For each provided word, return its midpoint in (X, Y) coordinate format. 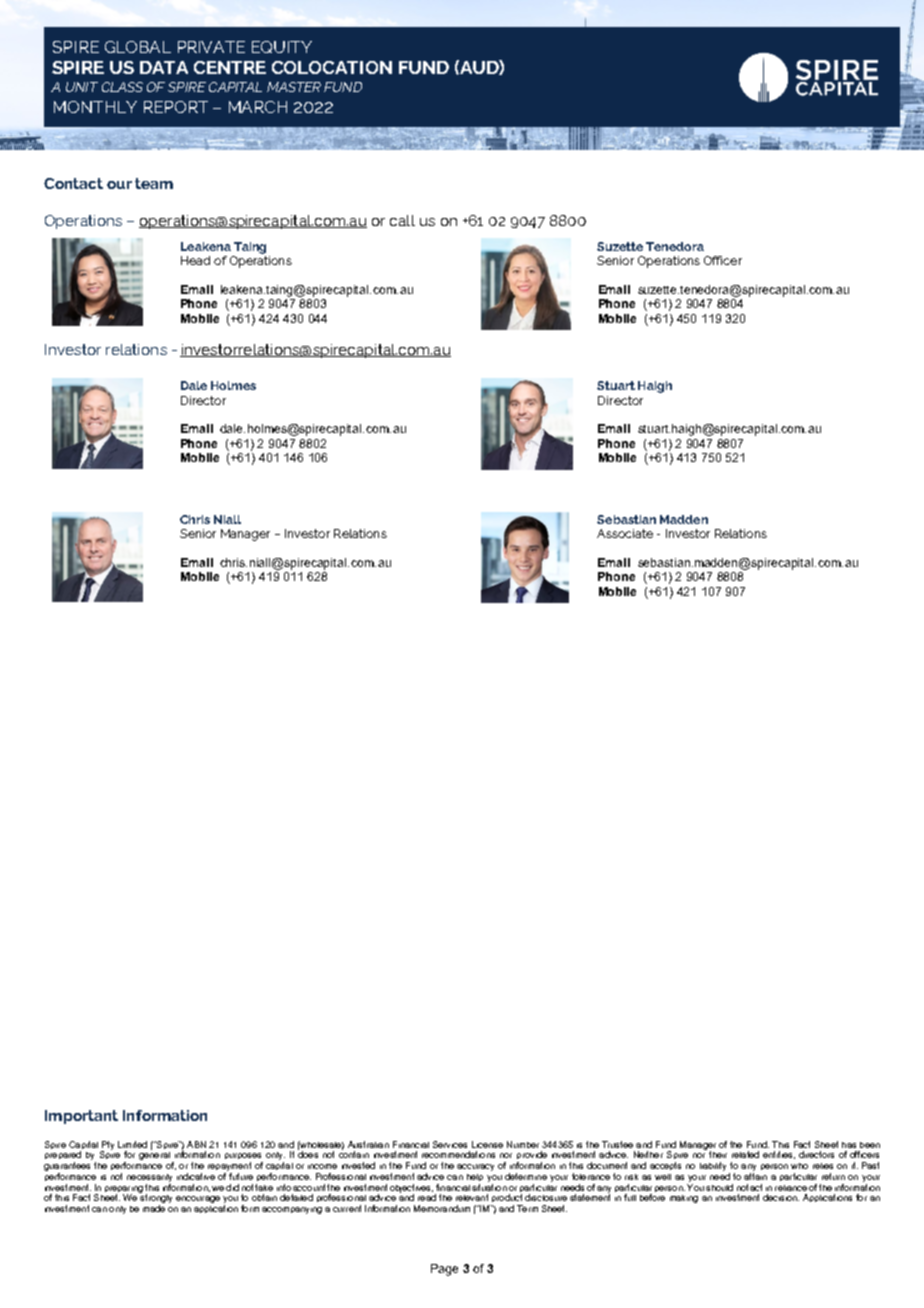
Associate (625, 533)
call (402, 220)
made (154, 1208)
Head (195, 260)
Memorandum (442, 1208)
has (849, 1145)
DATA (164, 67)
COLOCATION (332, 67)
